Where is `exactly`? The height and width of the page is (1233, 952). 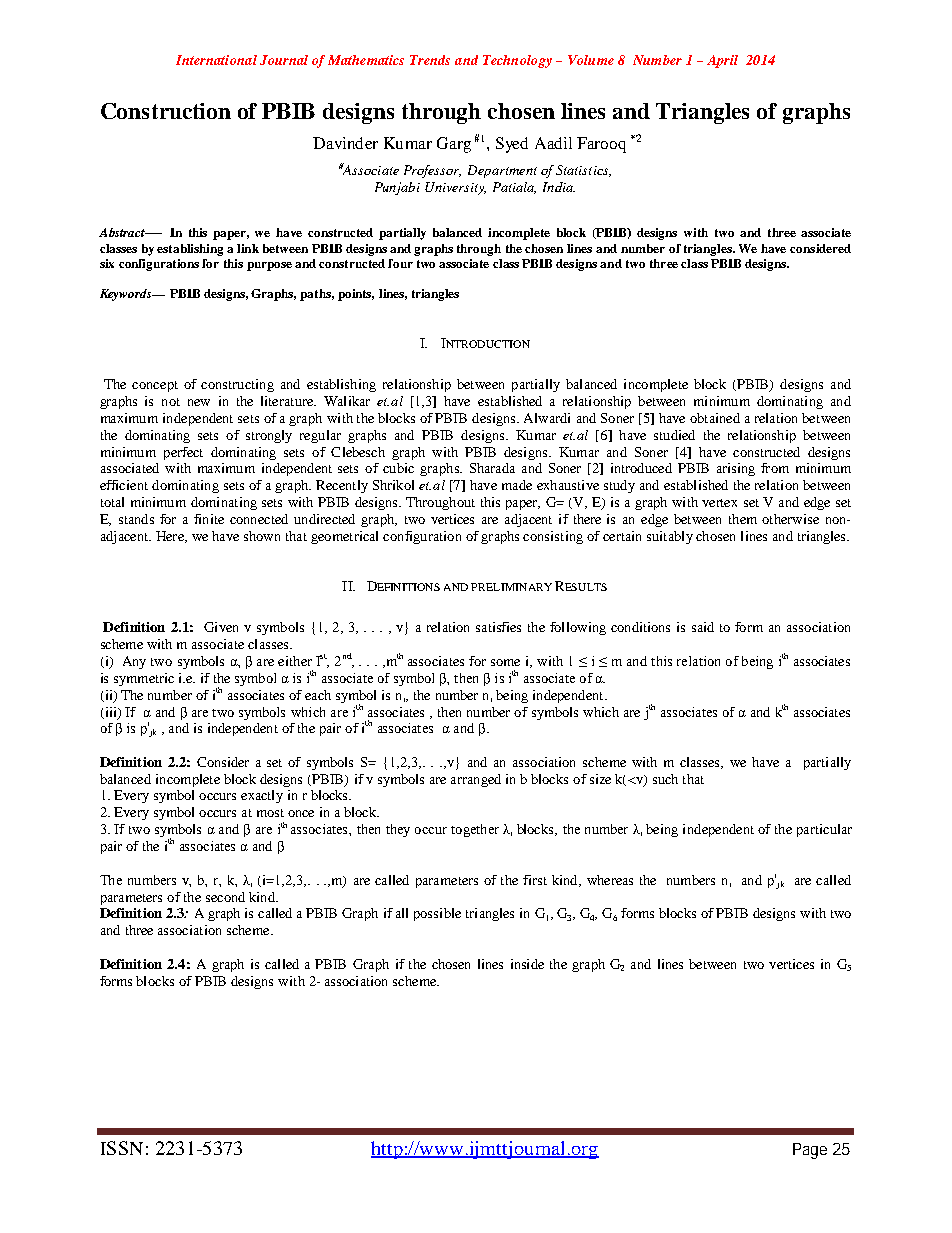
exactly is located at coordinates (262, 796).
